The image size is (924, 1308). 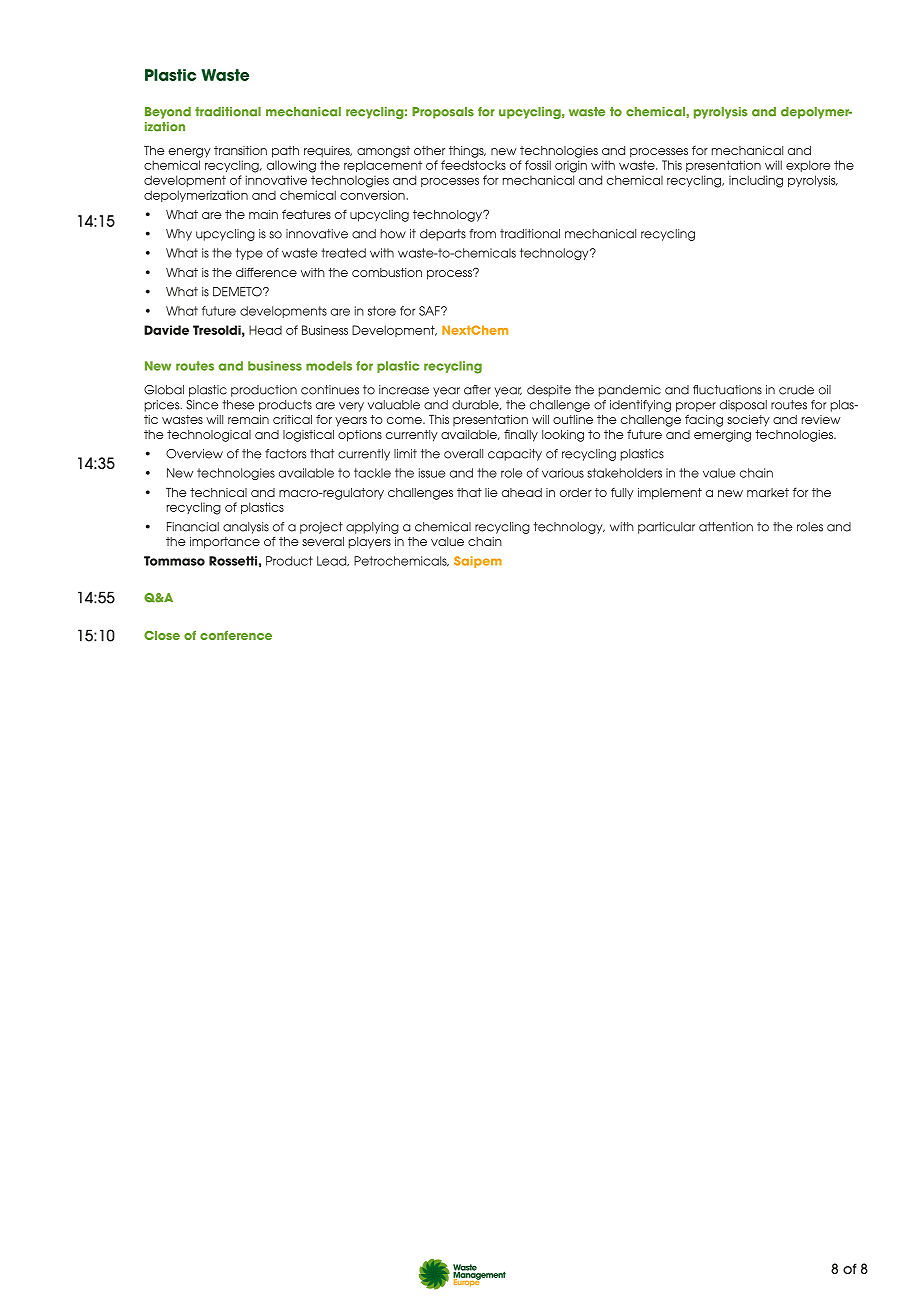 I want to click on transition, so click(x=240, y=150).
